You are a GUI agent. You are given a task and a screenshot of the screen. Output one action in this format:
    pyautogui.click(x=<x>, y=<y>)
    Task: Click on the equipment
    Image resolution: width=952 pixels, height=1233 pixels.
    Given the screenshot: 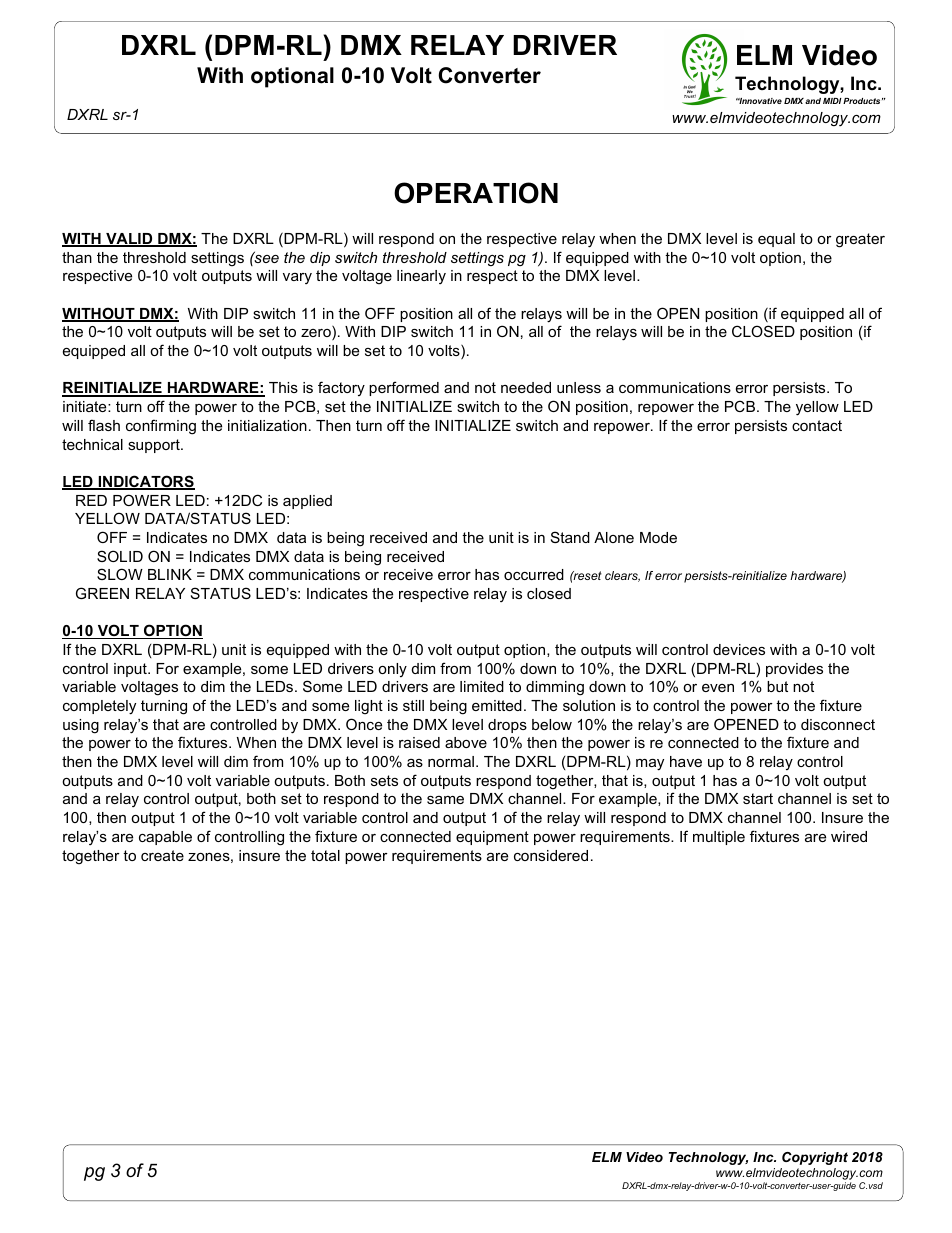 What is the action you would take?
    pyautogui.click(x=492, y=838)
